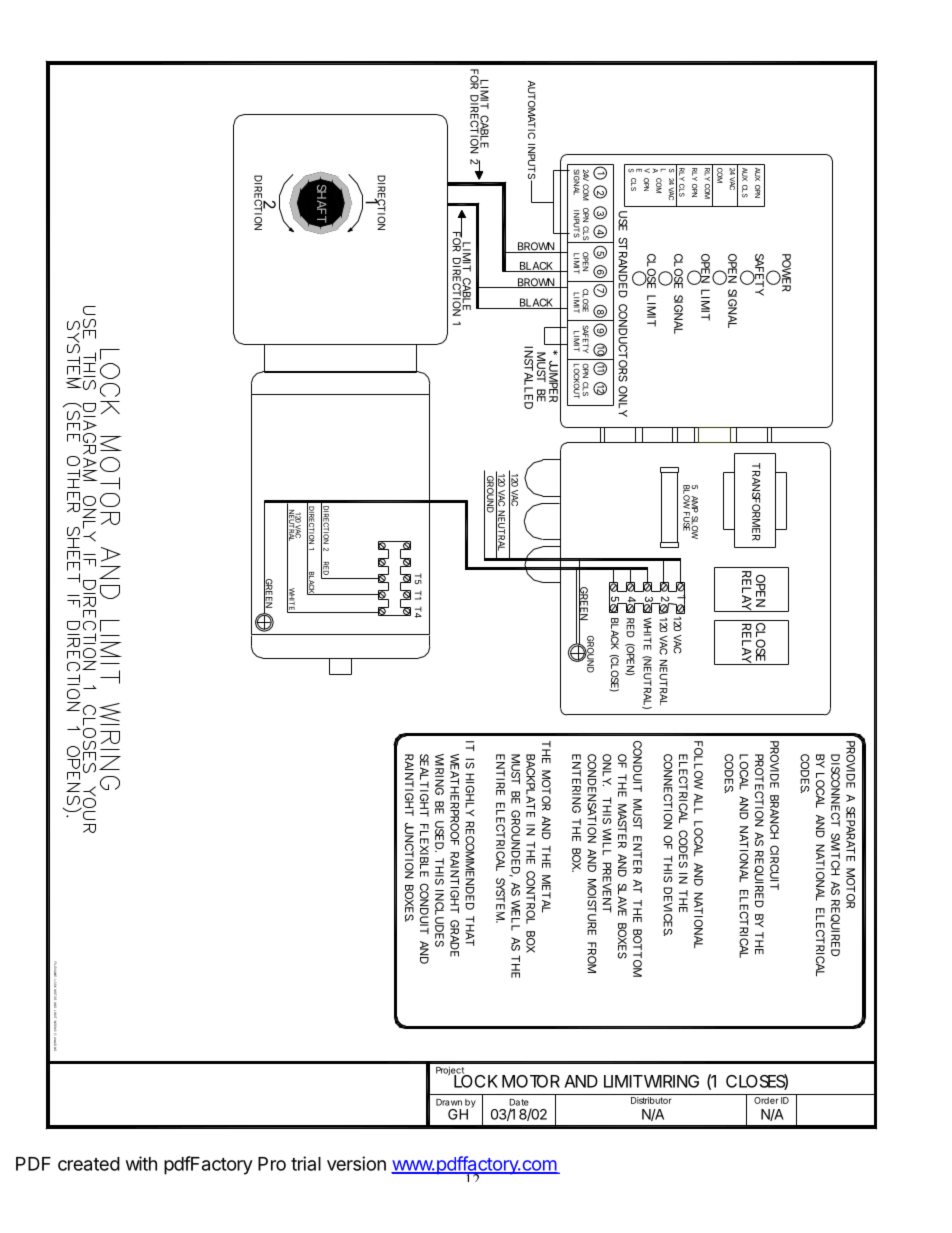 The image size is (952, 1233). What do you see at coordinates (651, 1100) in the screenshot?
I see `Distributor` at bounding box center [651, 1100].
